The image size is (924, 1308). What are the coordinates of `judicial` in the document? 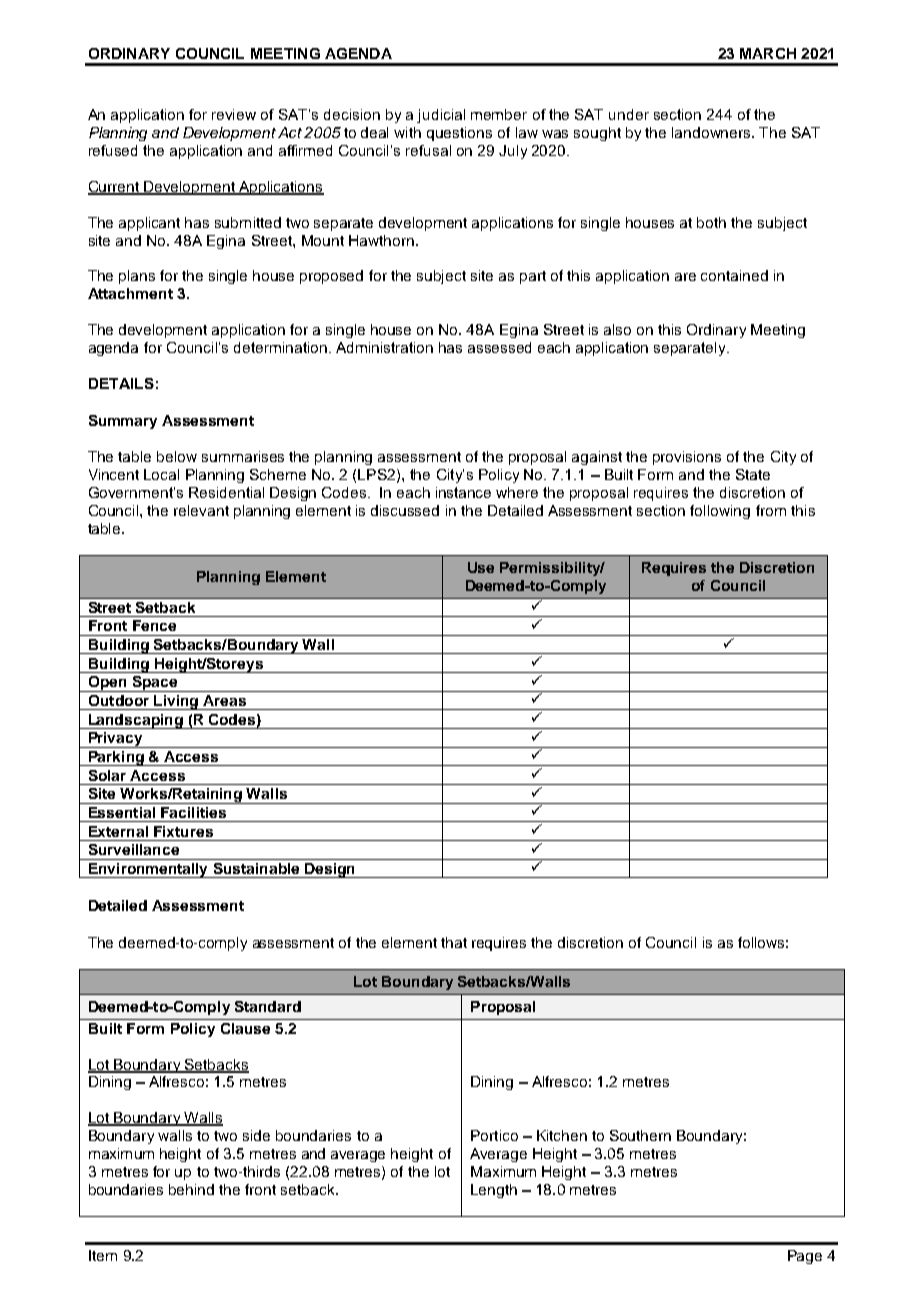 It's located at (441, 116).
